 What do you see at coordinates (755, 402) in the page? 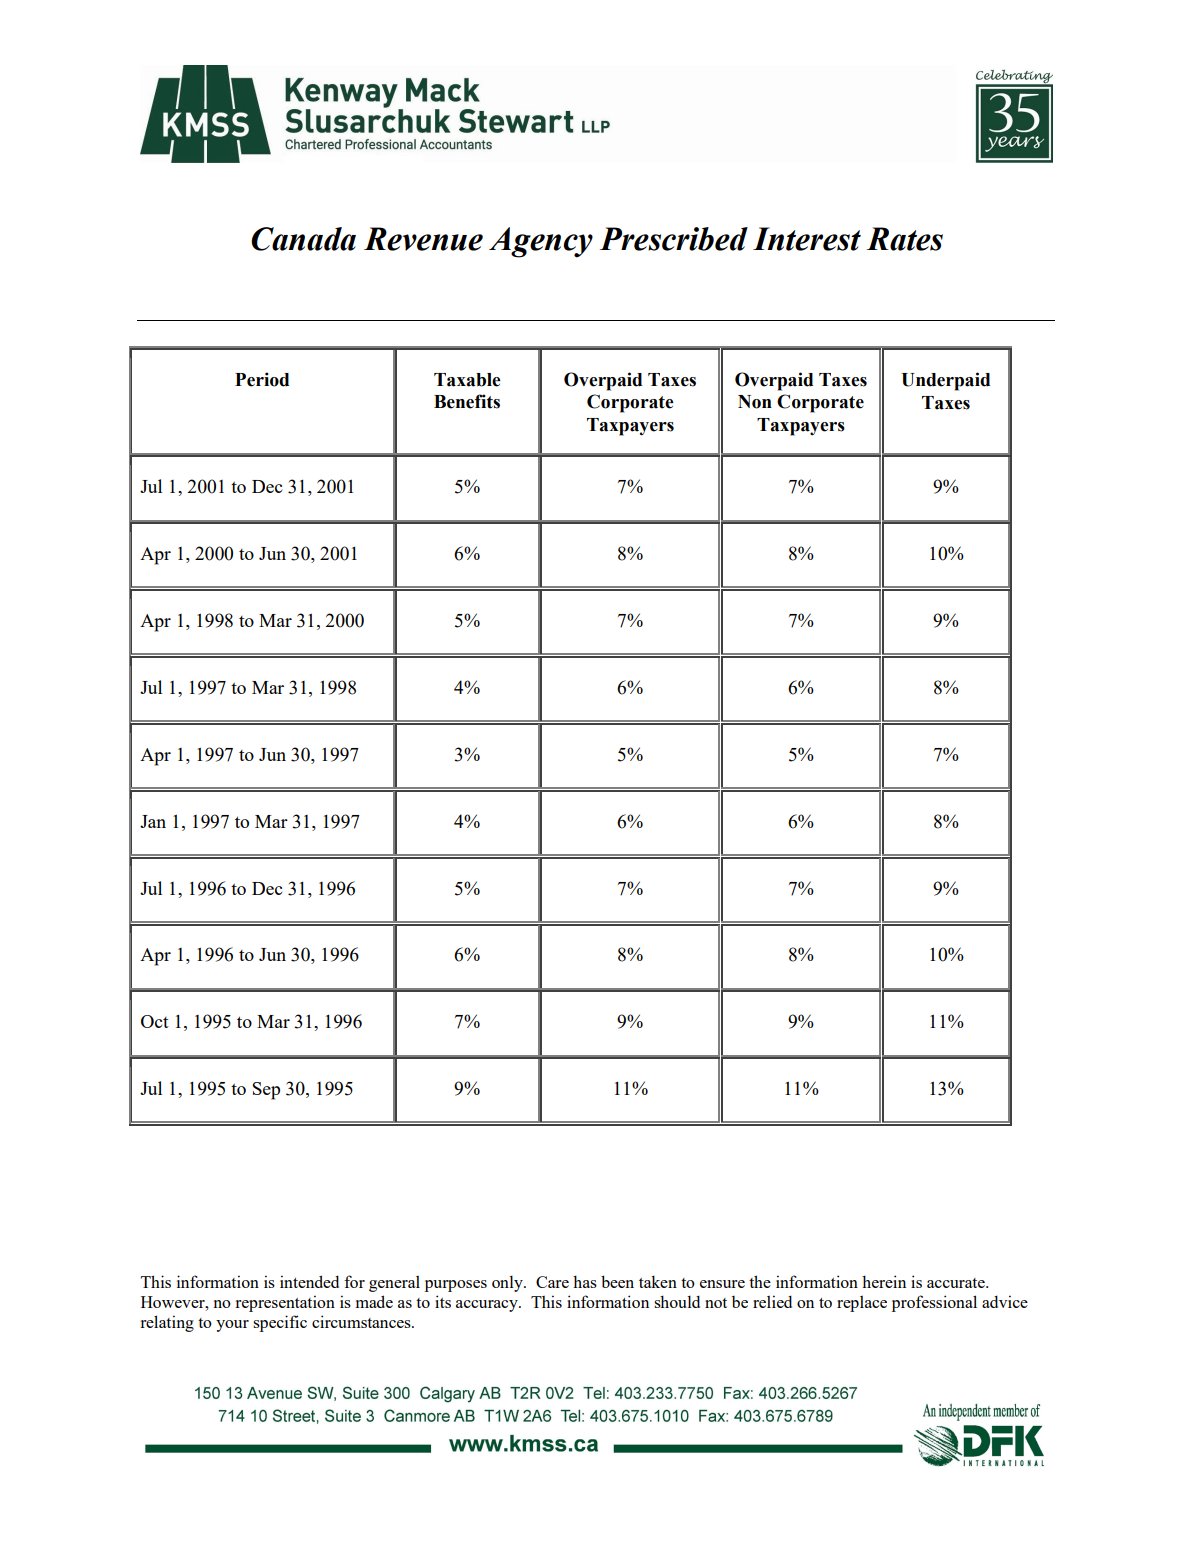
I see `Non` at bounding box center [755, 402].
